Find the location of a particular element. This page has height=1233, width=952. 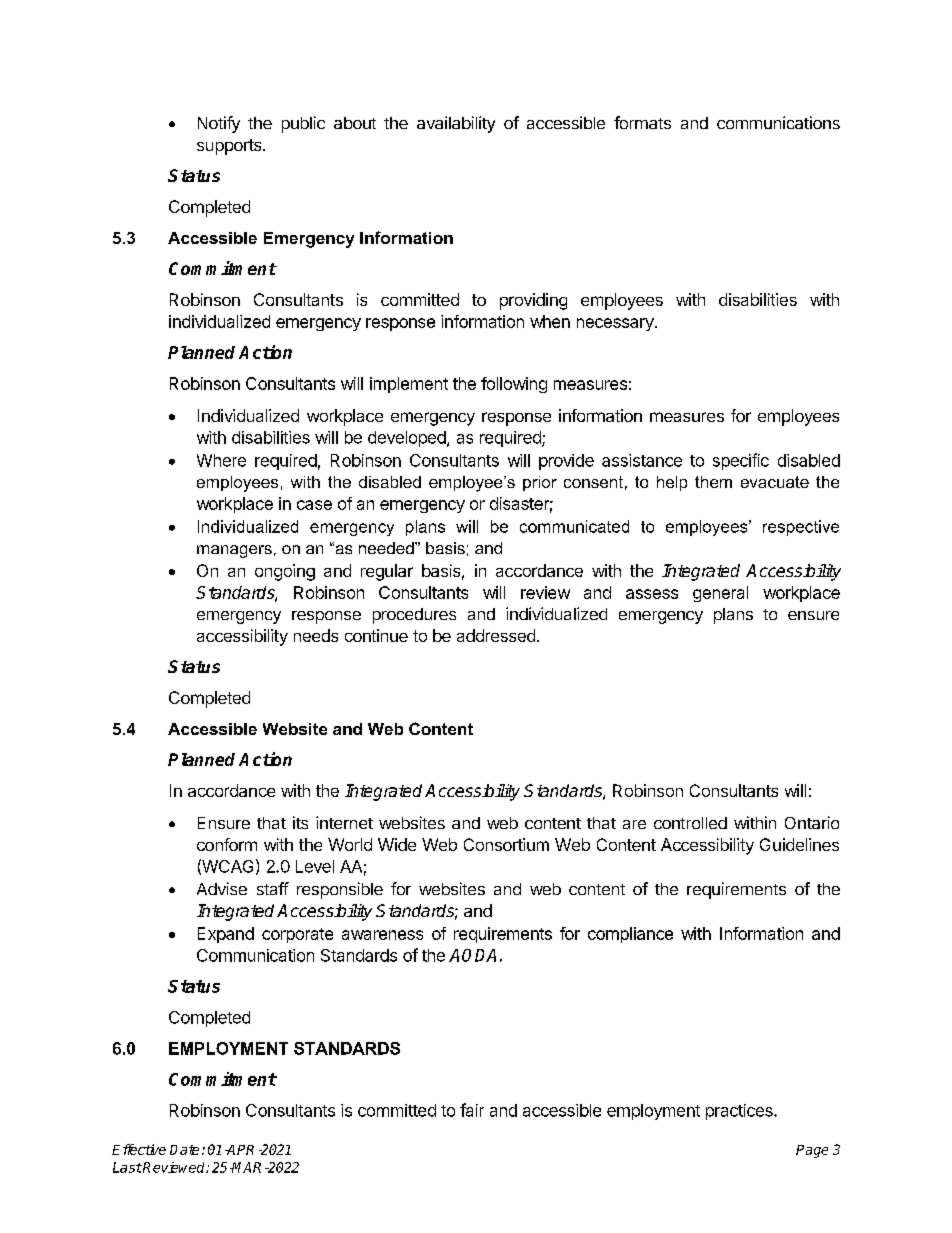

Date is located at coordinates (184, 1150).
